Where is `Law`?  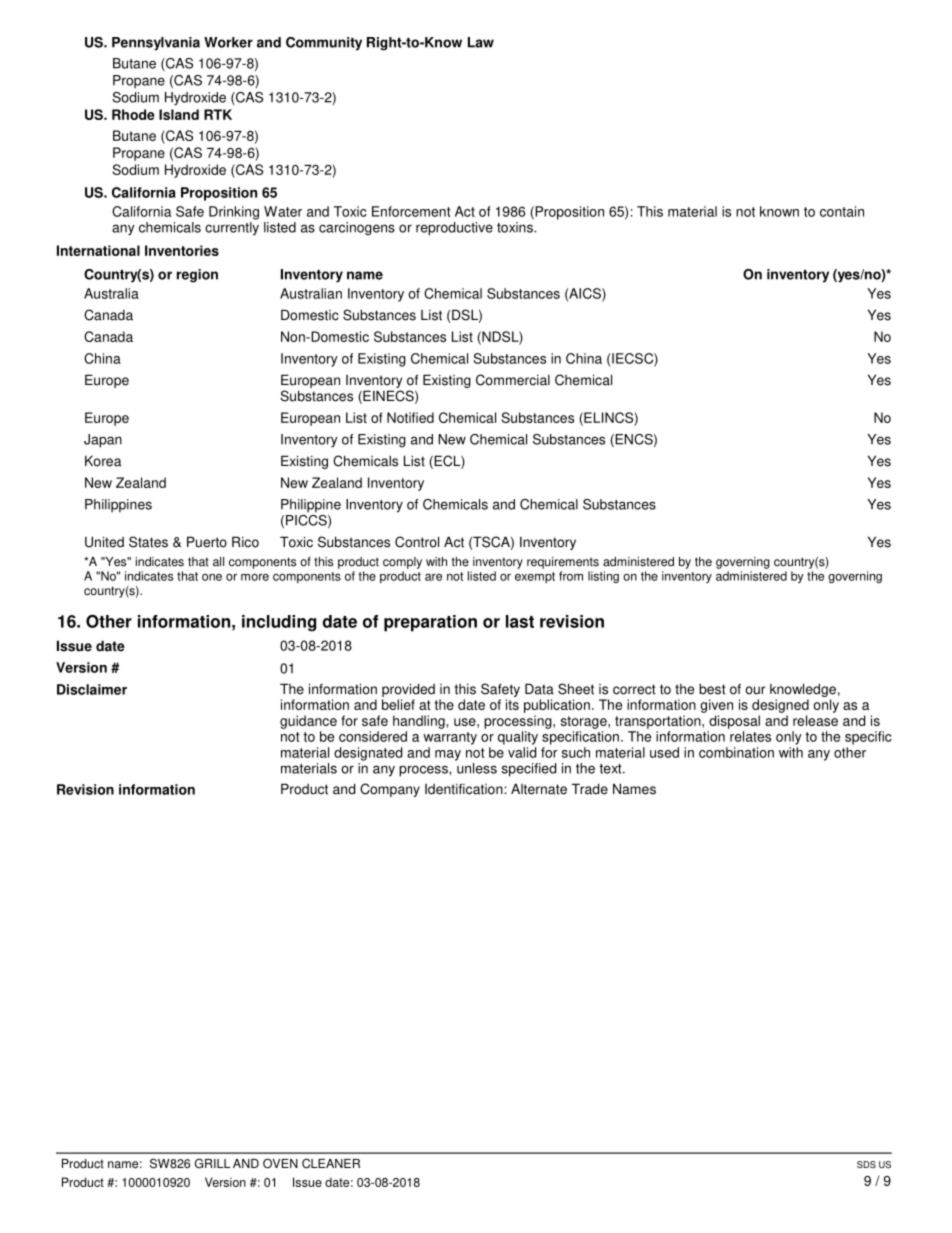 Law is located at coordinates (481, 42).
